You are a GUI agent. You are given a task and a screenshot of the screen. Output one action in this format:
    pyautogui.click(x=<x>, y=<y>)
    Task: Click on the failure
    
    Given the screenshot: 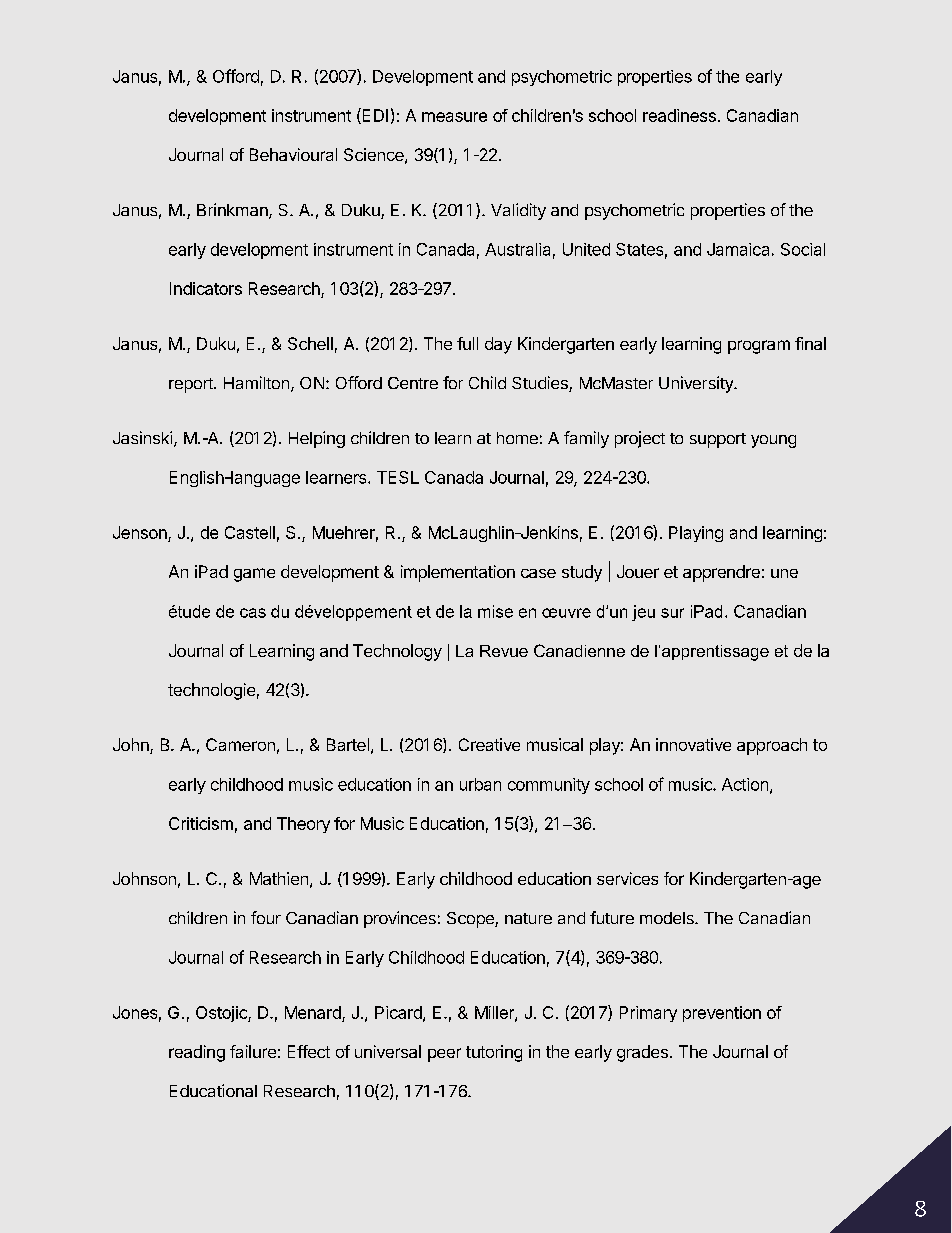 What is the action you would take?
    pyautogui.click(x=253, y=1051)
